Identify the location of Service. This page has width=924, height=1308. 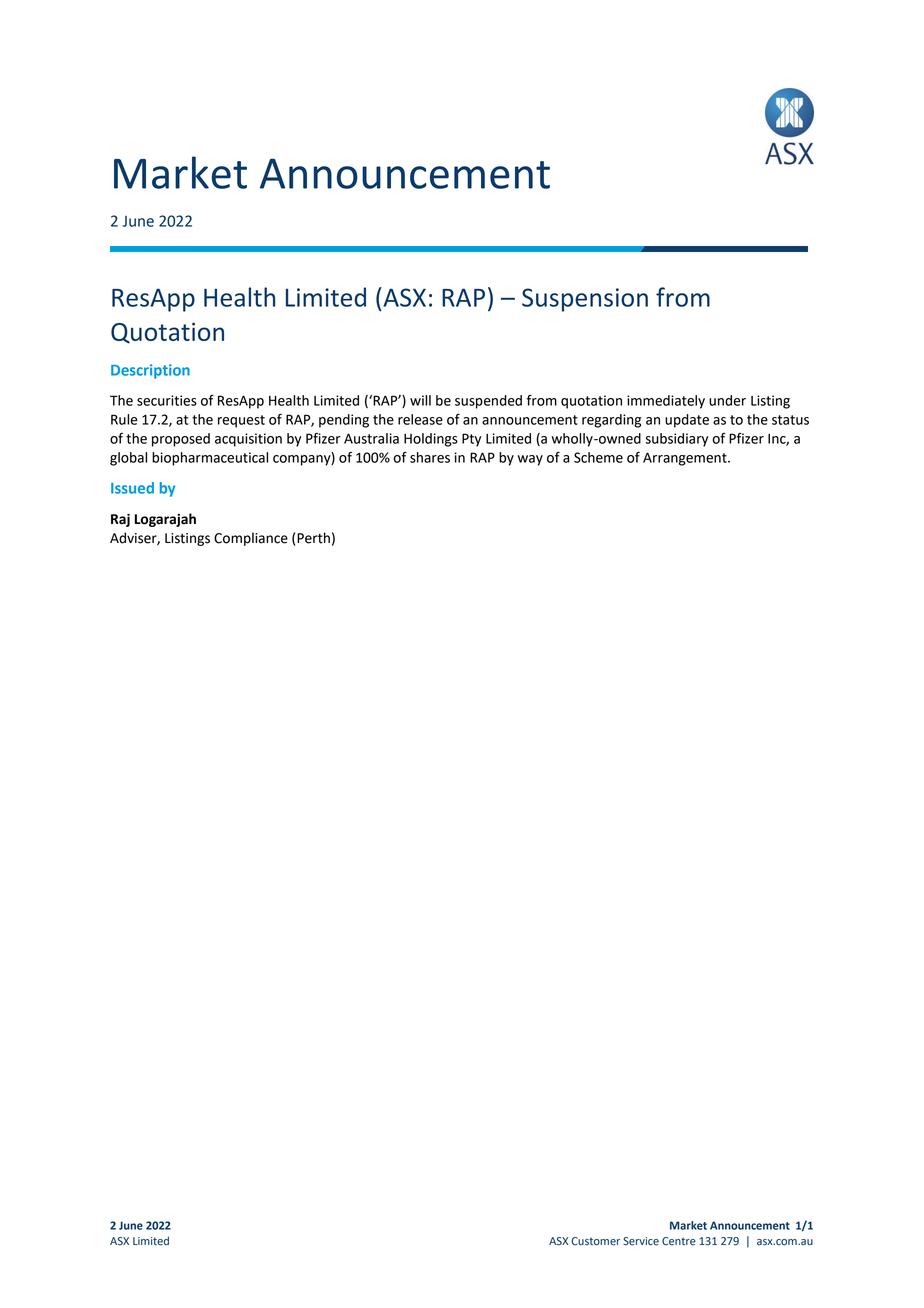
(641, 1241).
